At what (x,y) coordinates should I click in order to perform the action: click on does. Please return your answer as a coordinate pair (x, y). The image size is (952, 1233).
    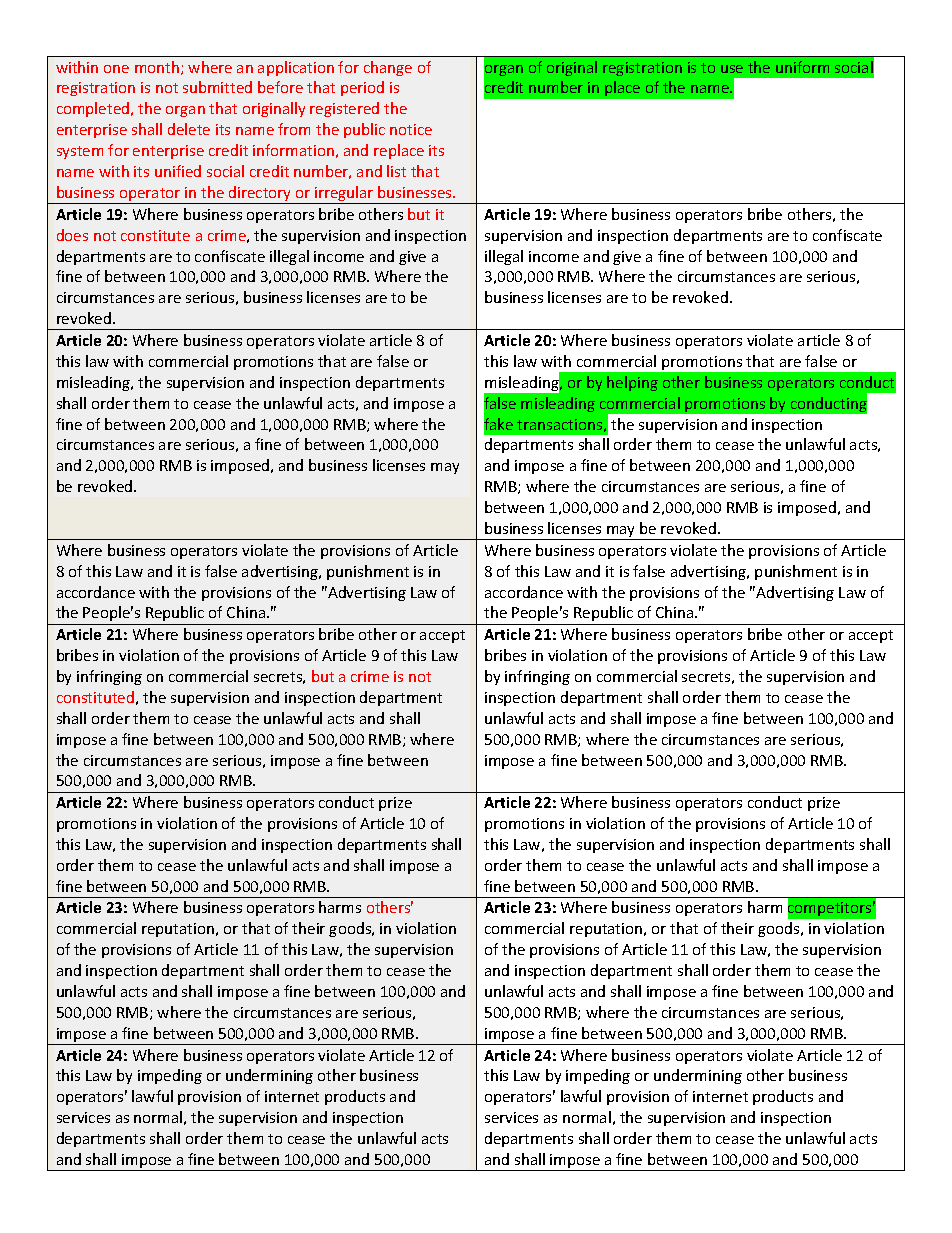
    Looking at the image, I should click on (72, 235).
